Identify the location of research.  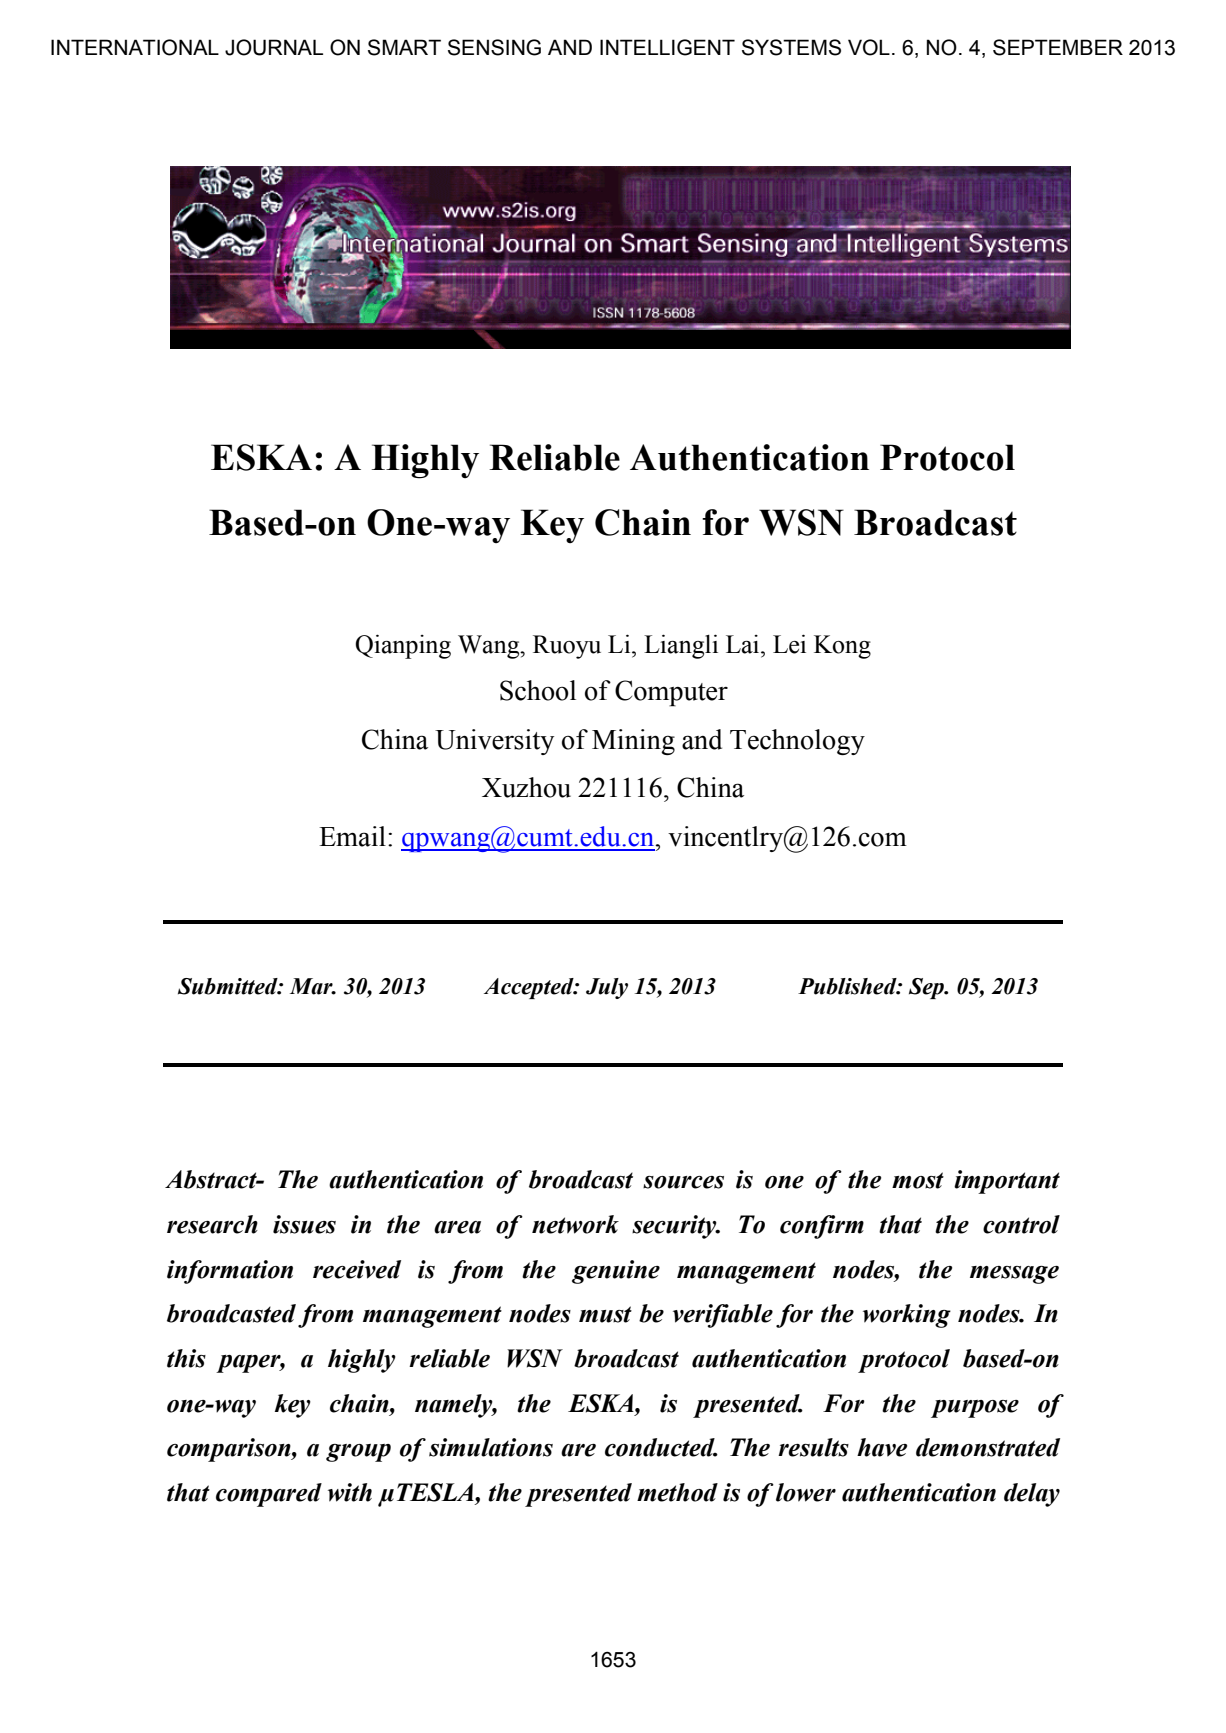
(212, 1224).
